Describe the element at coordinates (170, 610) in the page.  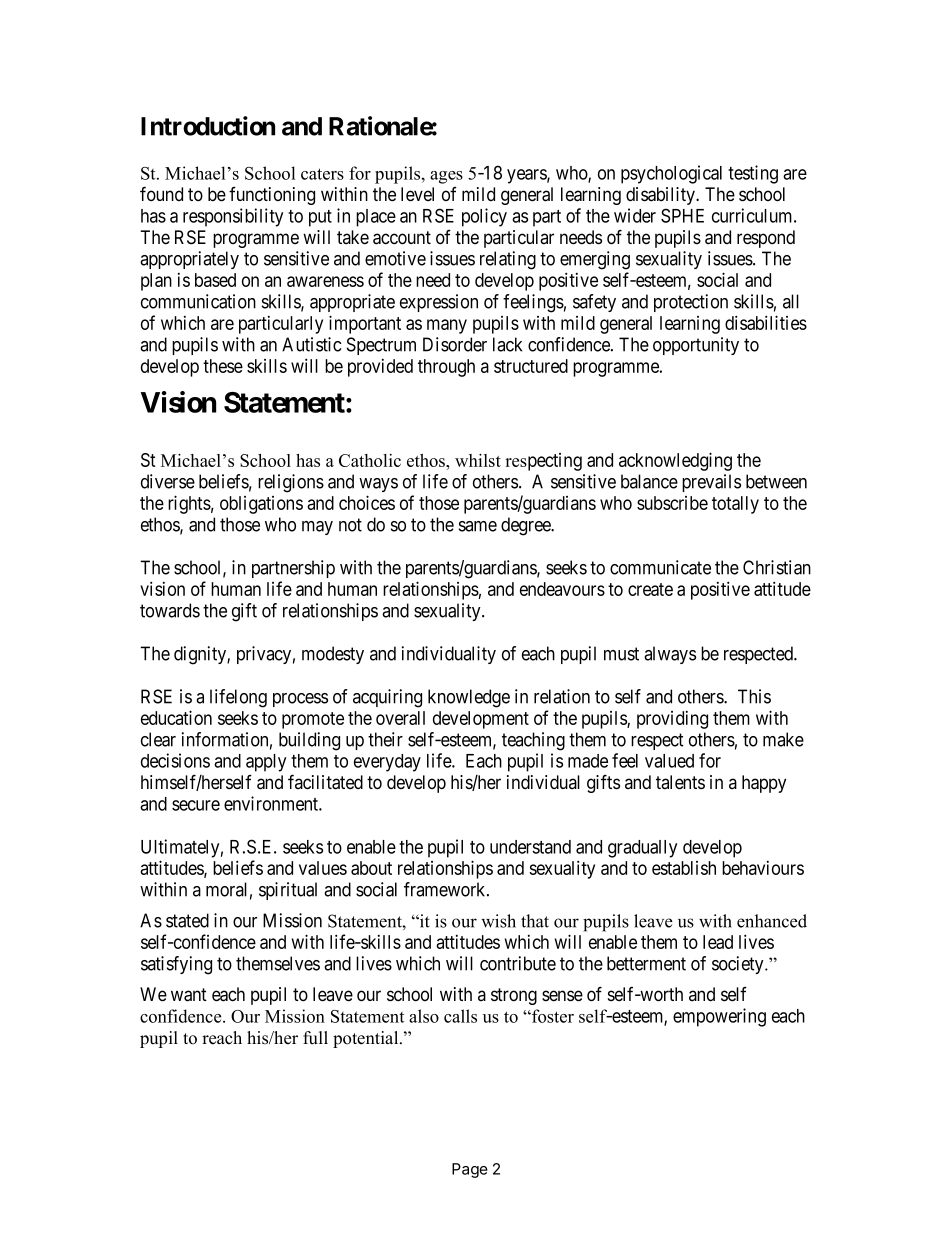
I see `towards` at that location.
